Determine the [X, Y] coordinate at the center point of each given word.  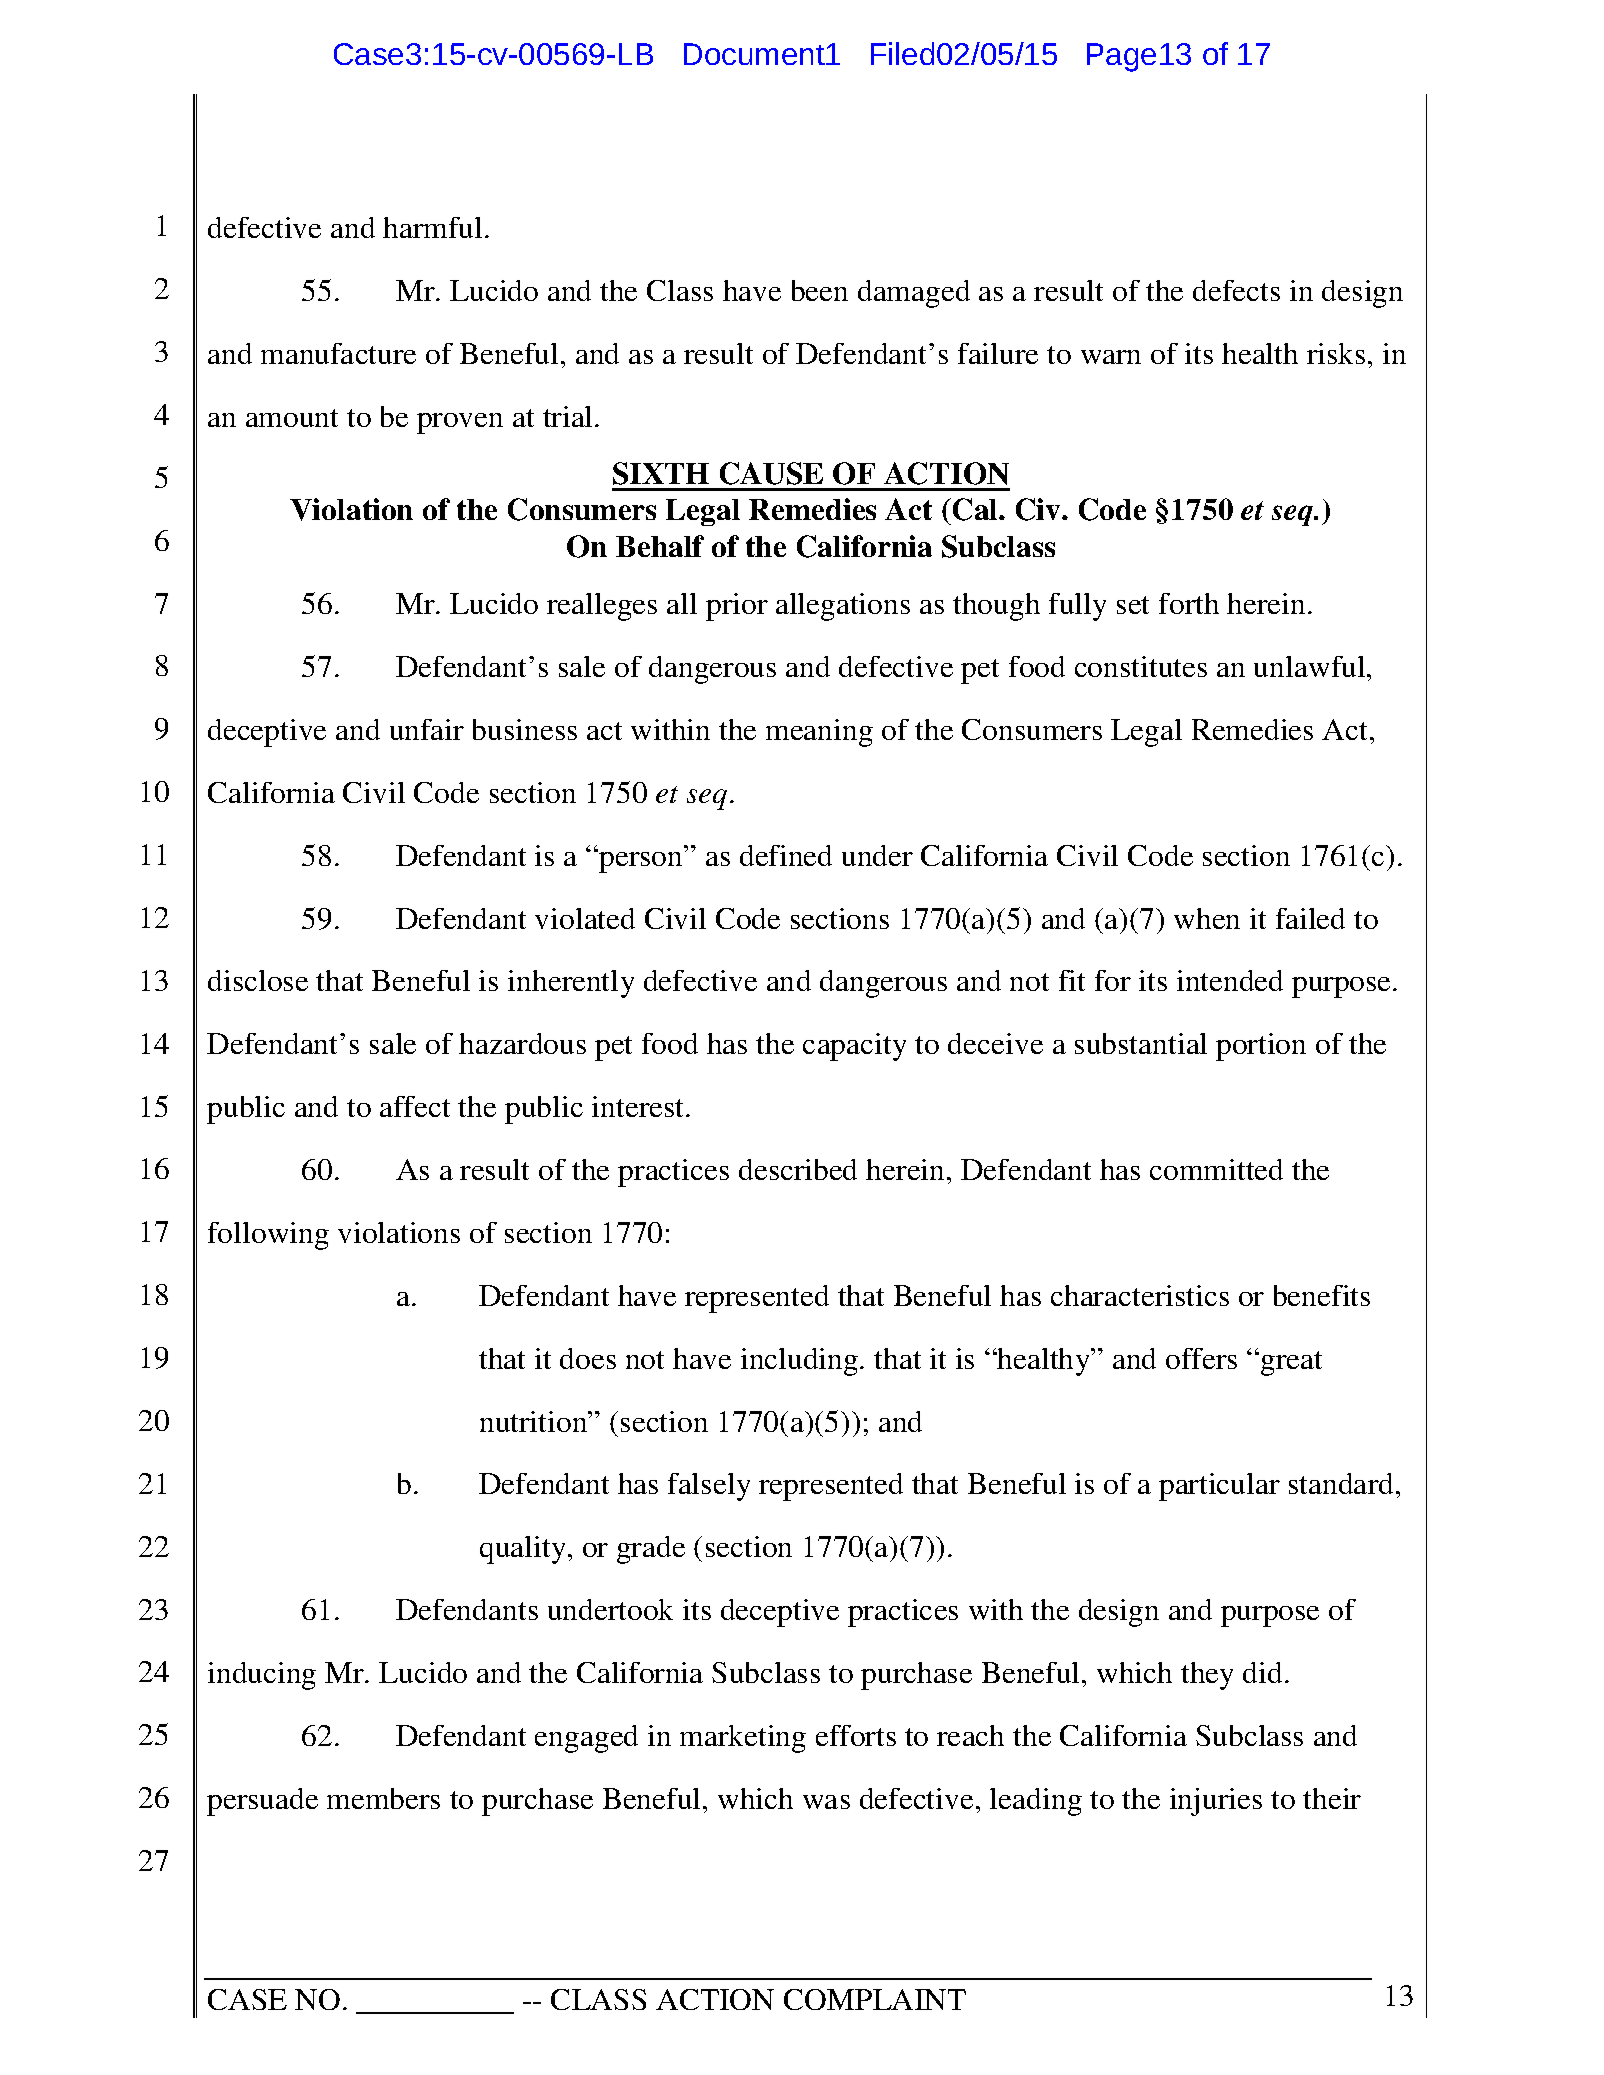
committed [1216, 1169]
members [383, 1798]
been [820, 290]
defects [1236, 290]
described [798, 1169]
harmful [432, 227]
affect [415, 1106]
